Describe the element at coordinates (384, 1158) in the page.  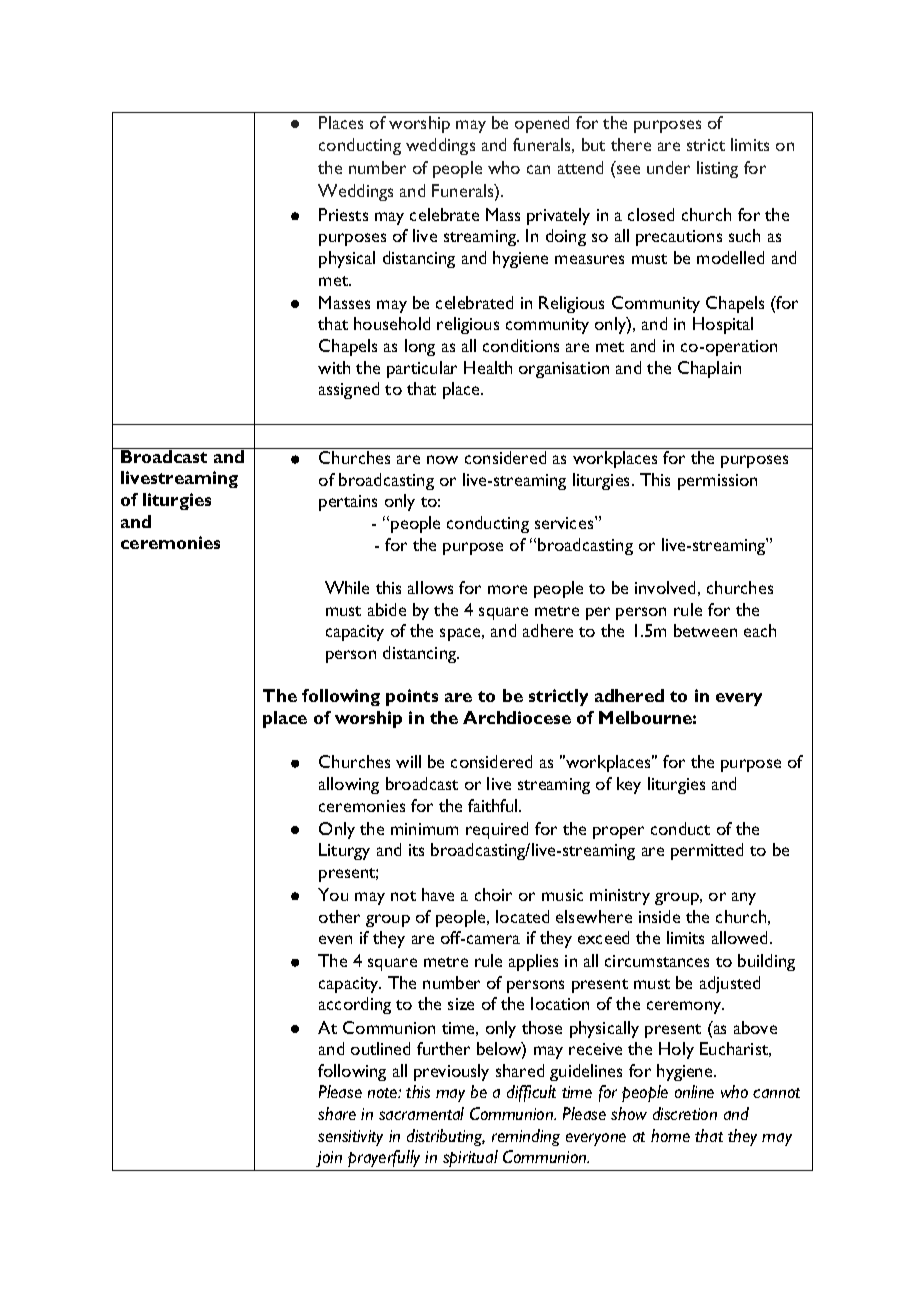
I see `prayerfully` at that location.
